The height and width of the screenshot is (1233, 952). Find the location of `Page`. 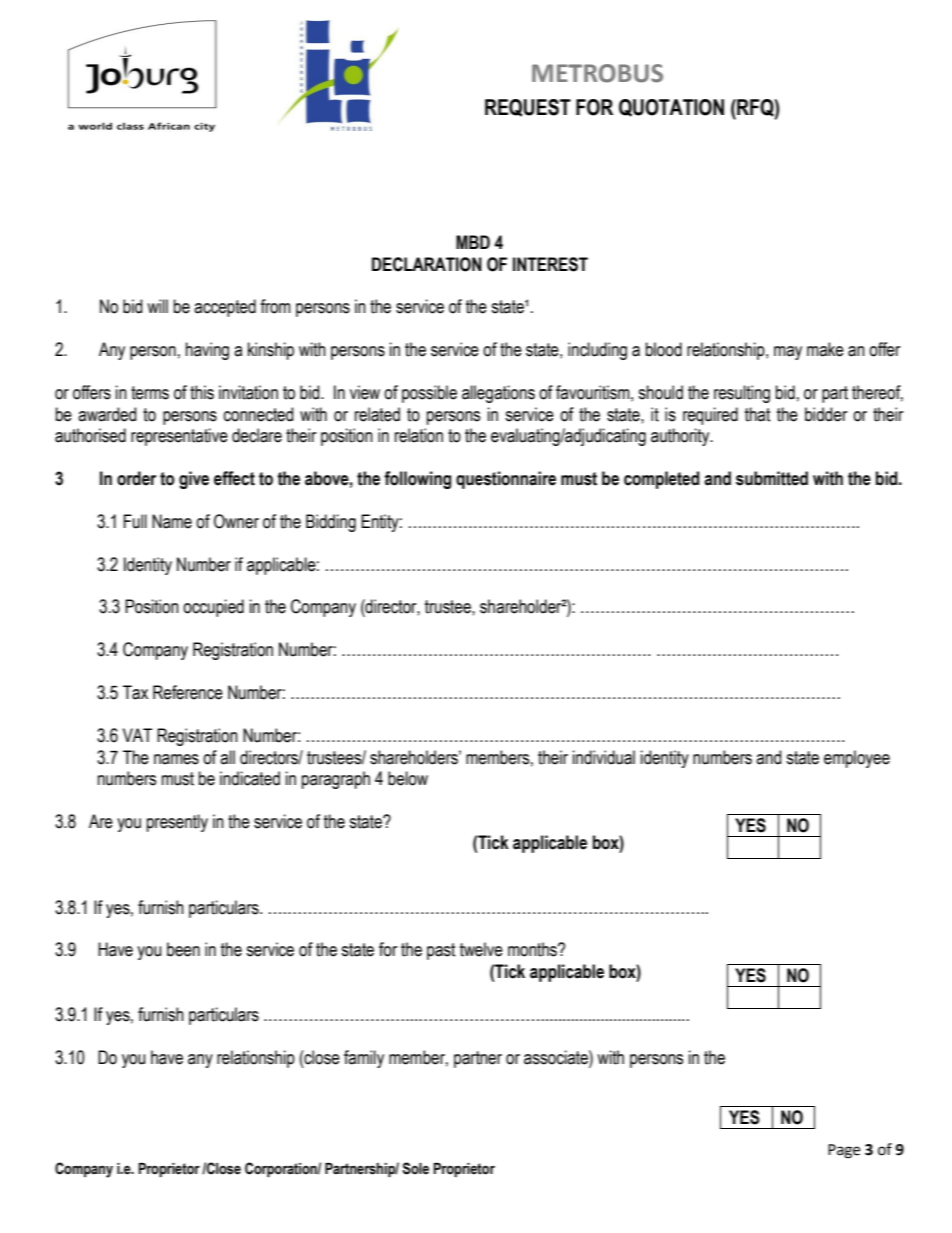

Page is located at coordinates (844, 1151).
